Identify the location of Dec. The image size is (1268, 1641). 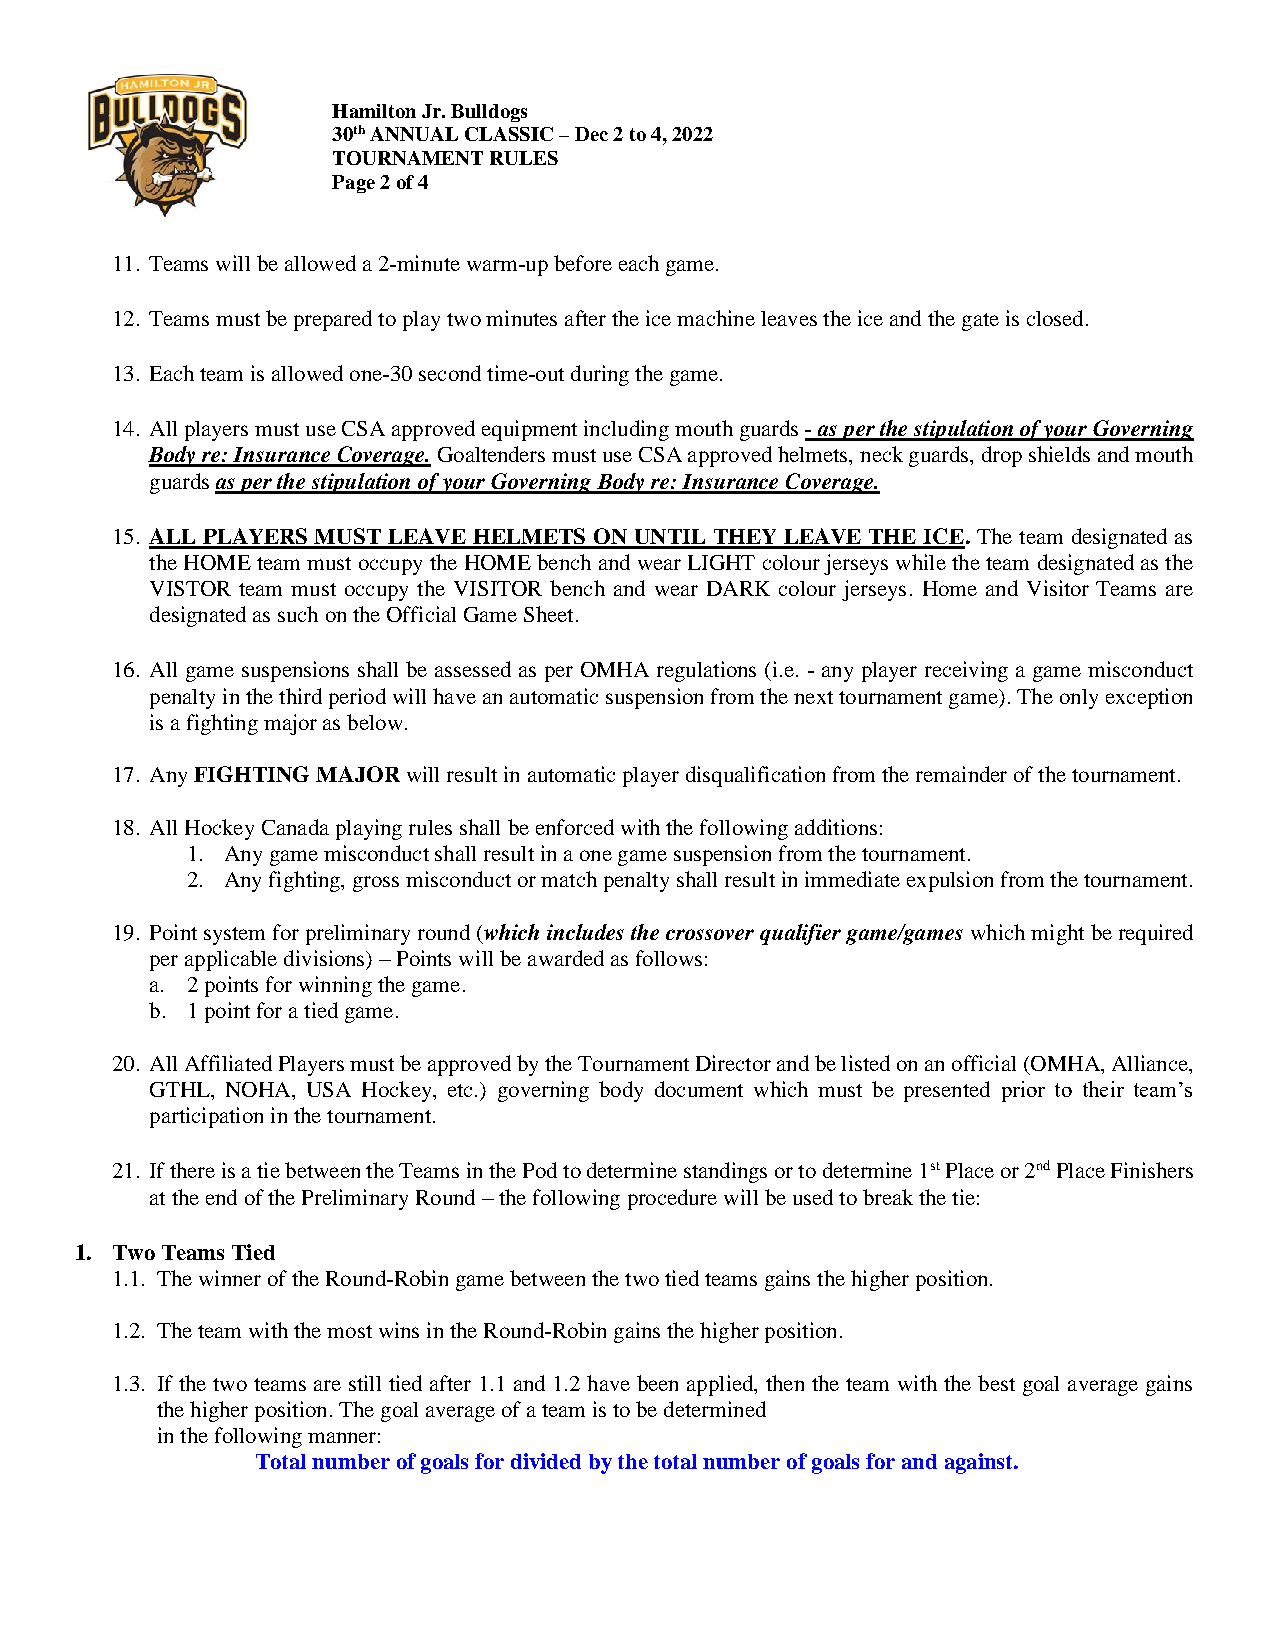
(591, 134).
